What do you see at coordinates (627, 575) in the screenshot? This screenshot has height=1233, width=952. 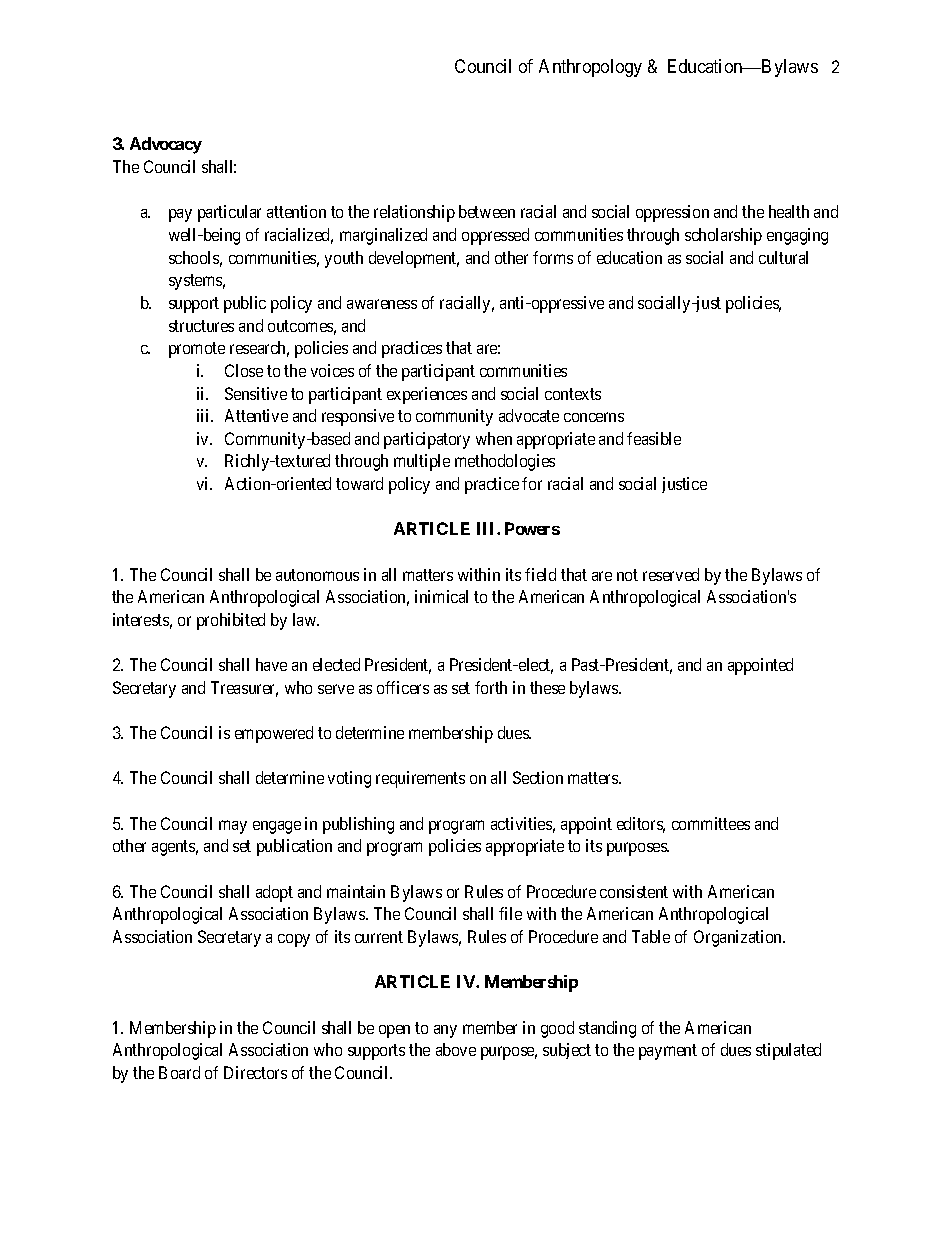 I see `not` at bounding box center [627, 575].
